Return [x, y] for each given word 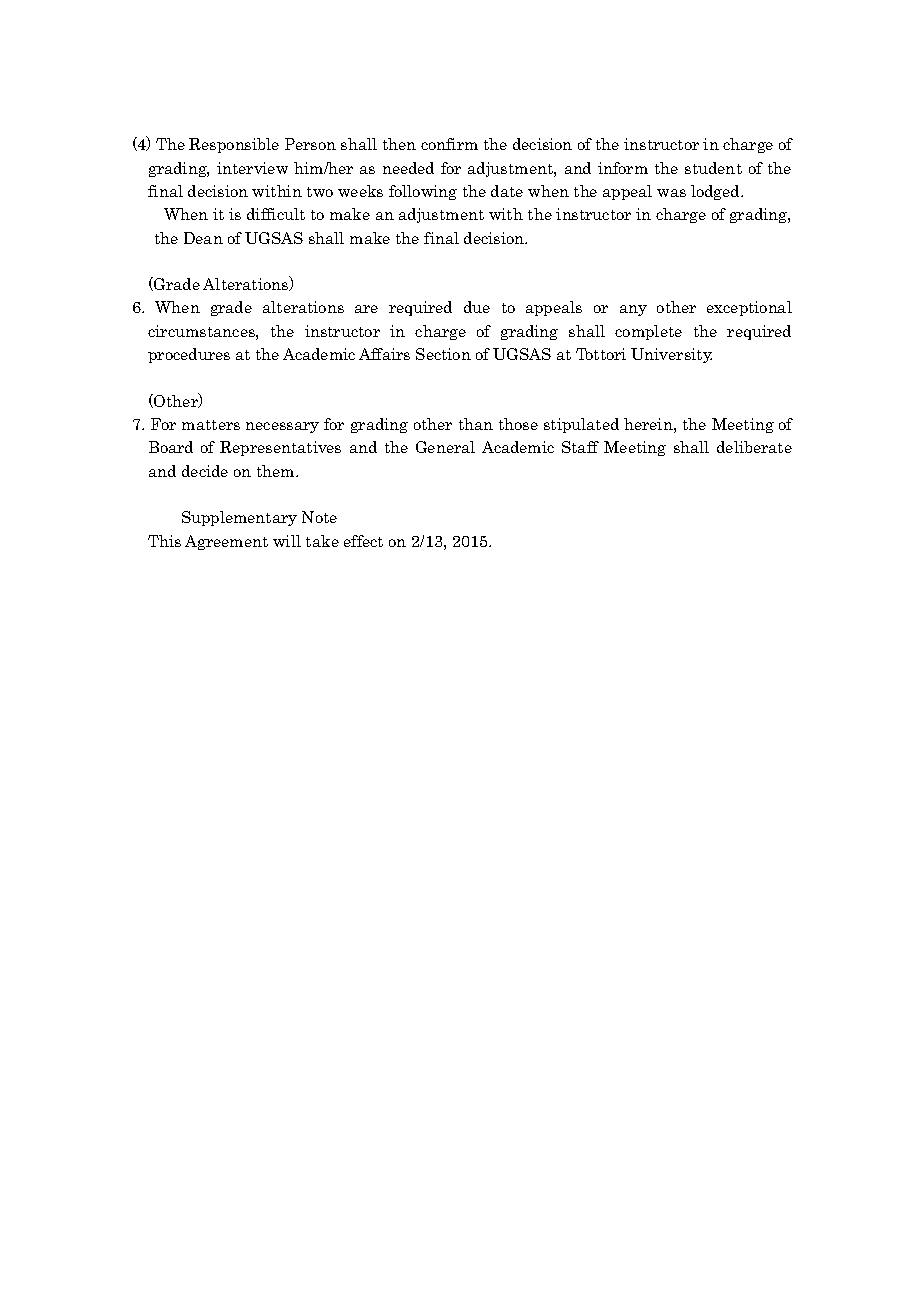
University [671, 355]
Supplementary [239, 518]
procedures [189, 355]
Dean [203, 238]
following [423, 192]
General [445, 447]
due [477, 307]
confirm [449, 144]
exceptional [749, 308]
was [671, 193]
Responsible [234, 145]
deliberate [754, 447]
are [366, 309]
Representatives [280, 448]
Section [443, 354]
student [713, 168]
